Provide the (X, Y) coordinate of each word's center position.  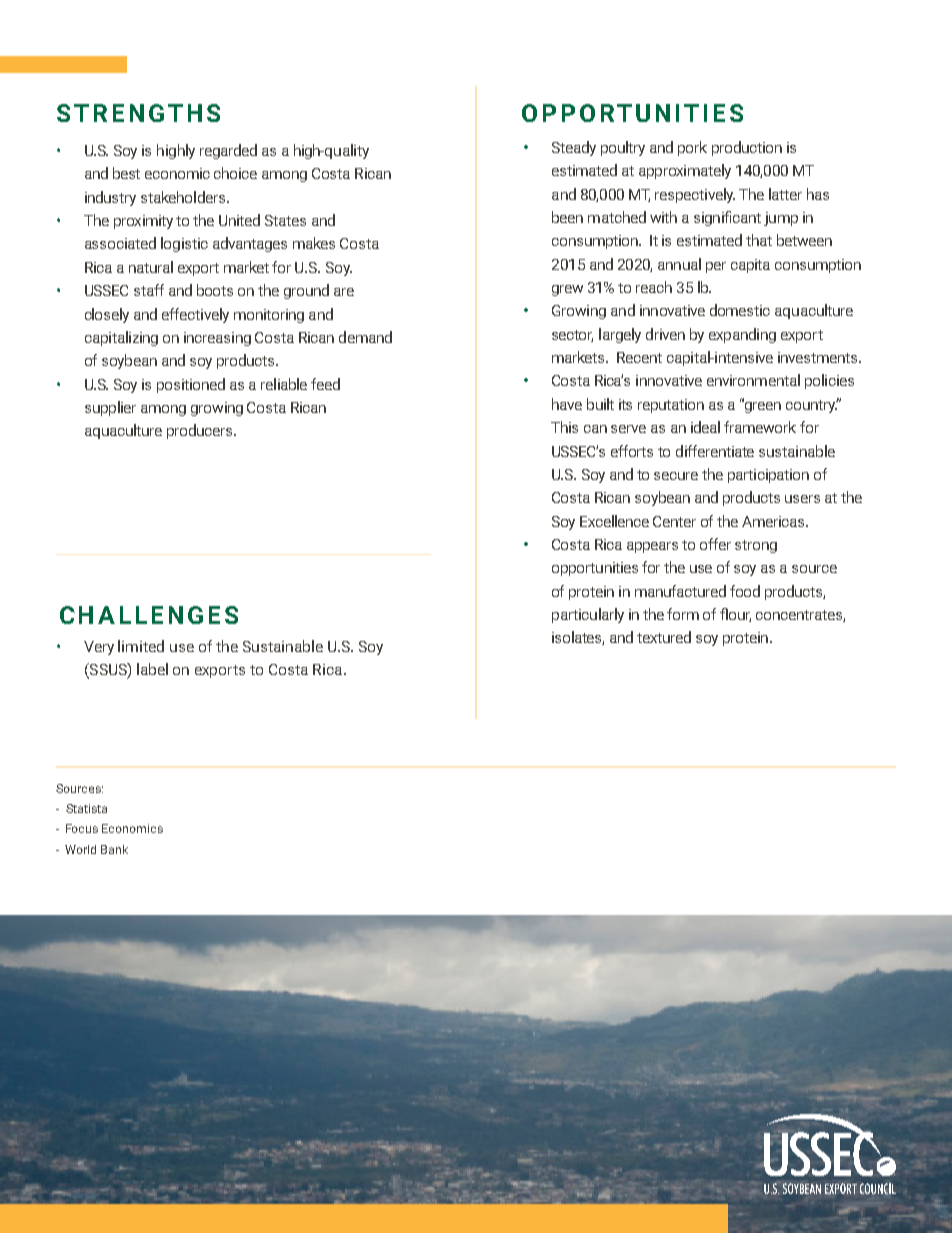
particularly (588, 615)
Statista (86, 808)
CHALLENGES (149, 615)
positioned (191, 385)
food (745, 591)
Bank (114, 849)
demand (365, 337)
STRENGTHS (138, 113)
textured (664, 637)
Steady (574, 148)
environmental (753, 380)
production (747, 148)
